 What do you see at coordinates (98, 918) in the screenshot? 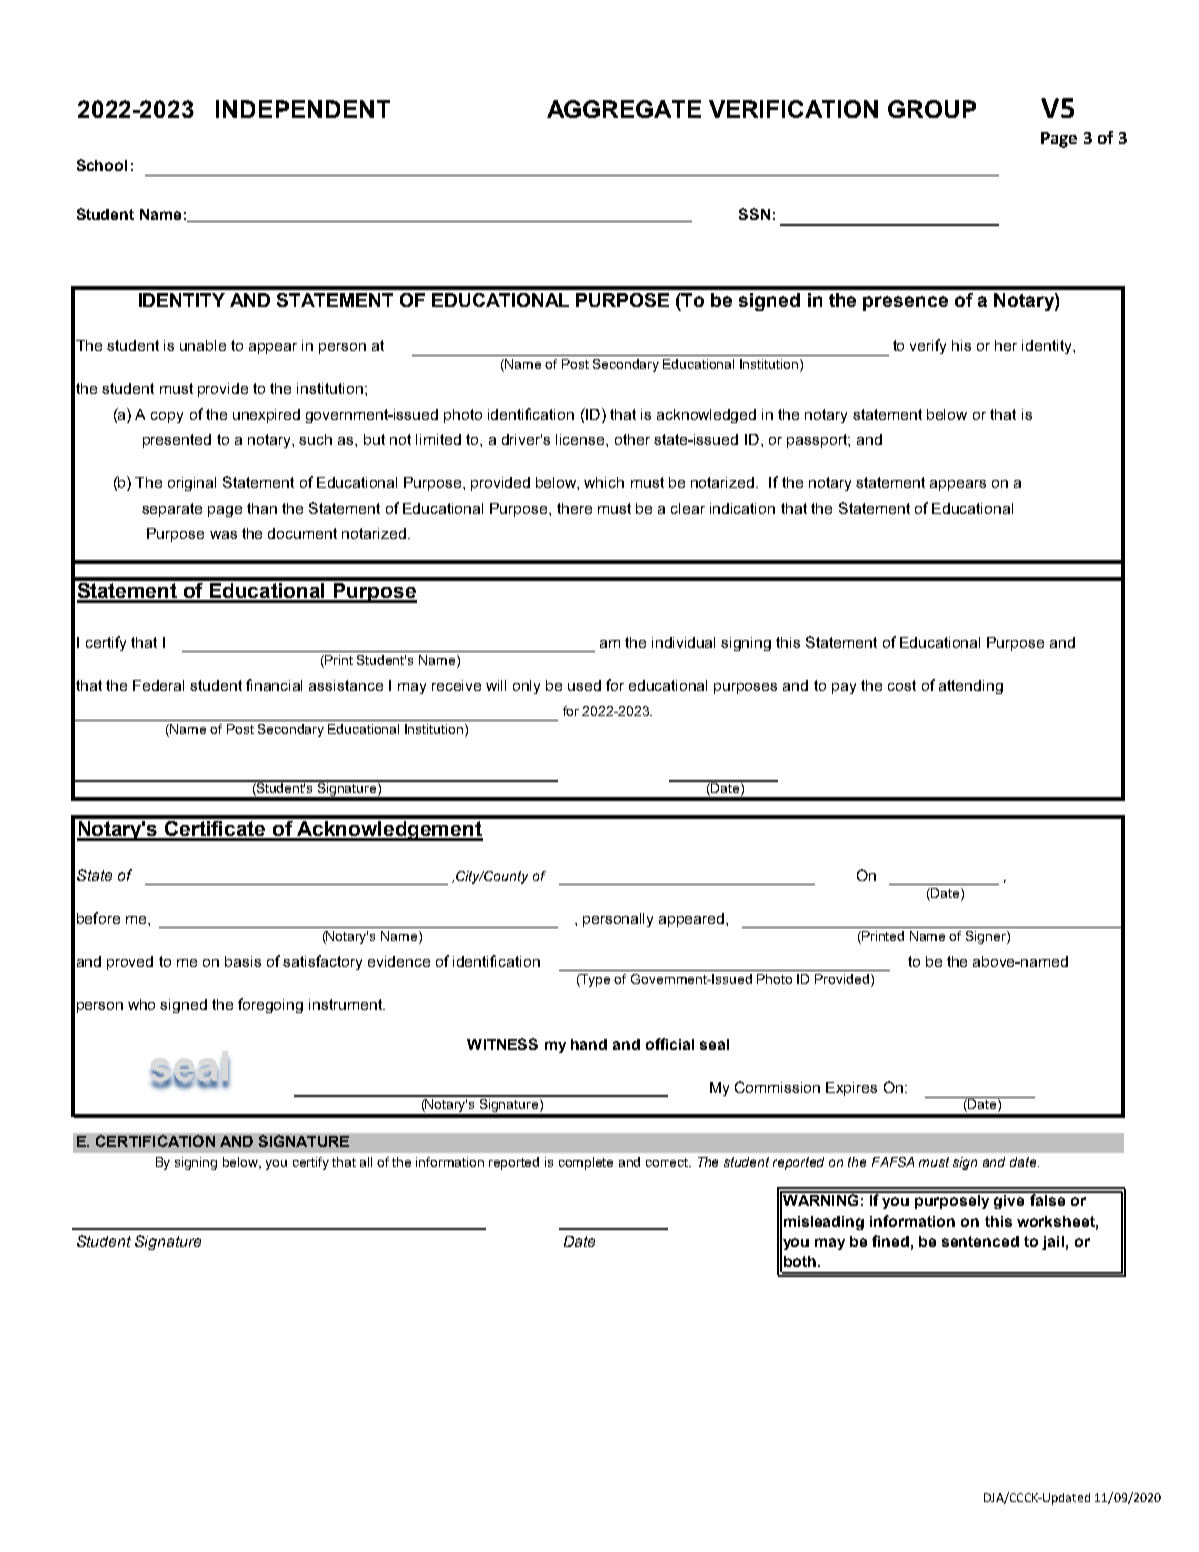
I see `before` at bounding box center [98, 918].
